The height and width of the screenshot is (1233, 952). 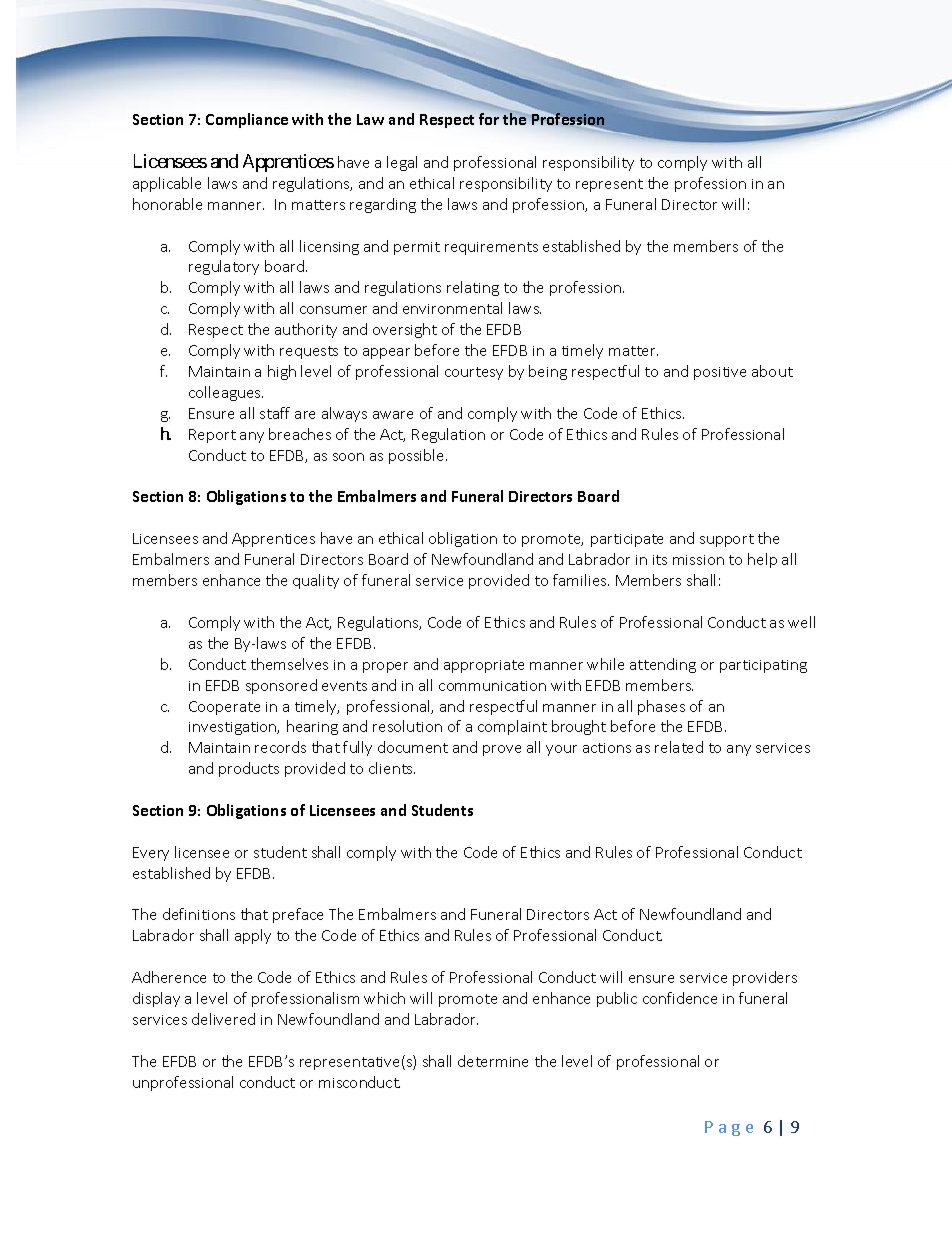 I want to click on delivered, so click(x=223, y=1019).
